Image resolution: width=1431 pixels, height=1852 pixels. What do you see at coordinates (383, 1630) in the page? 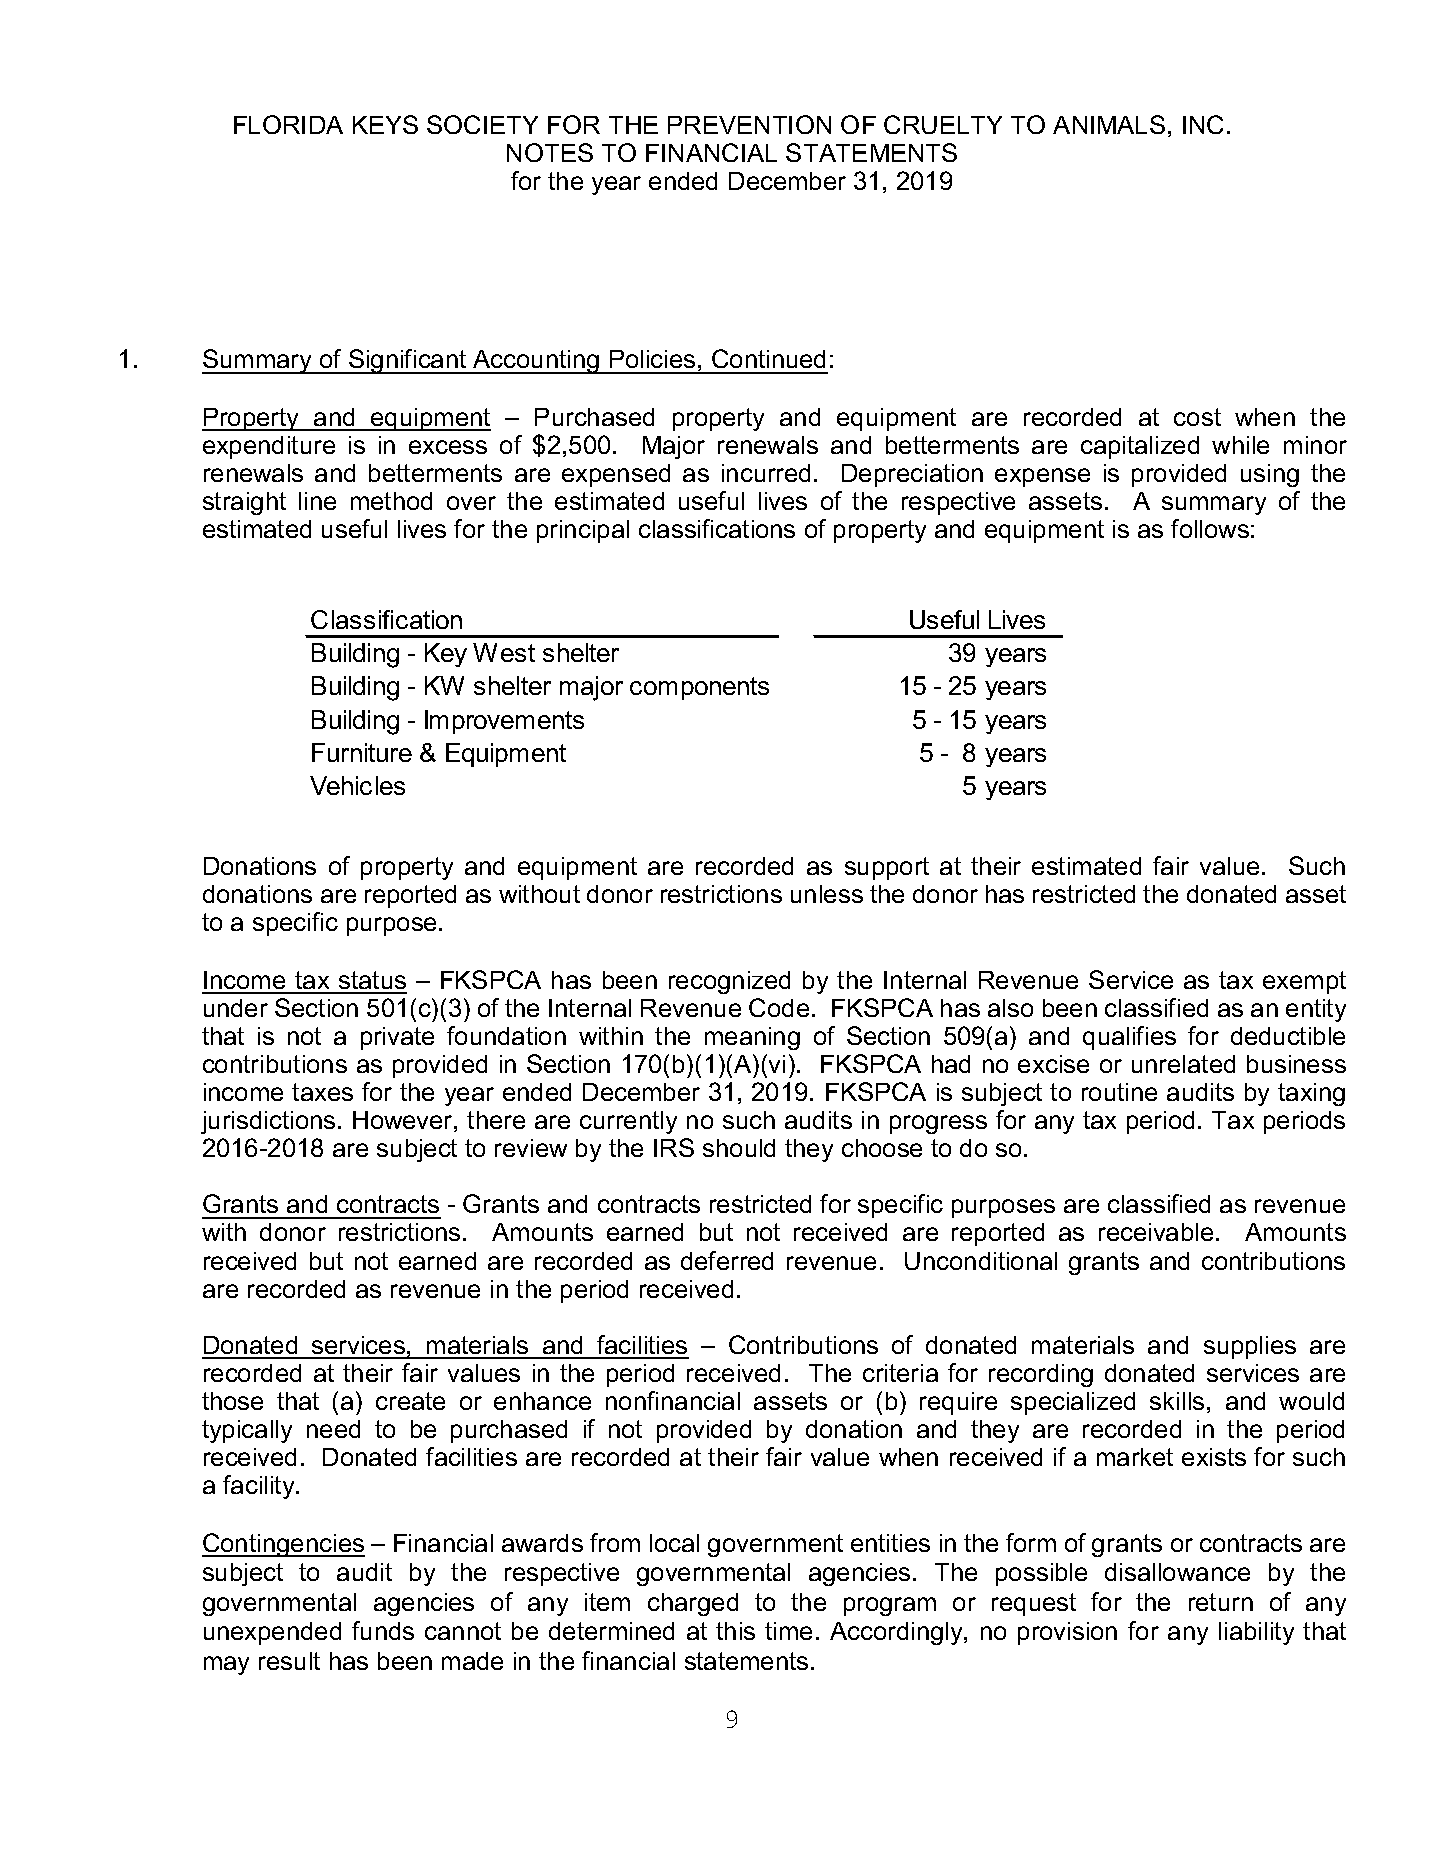
I see `funds` at bounding box center [383, 1630].
